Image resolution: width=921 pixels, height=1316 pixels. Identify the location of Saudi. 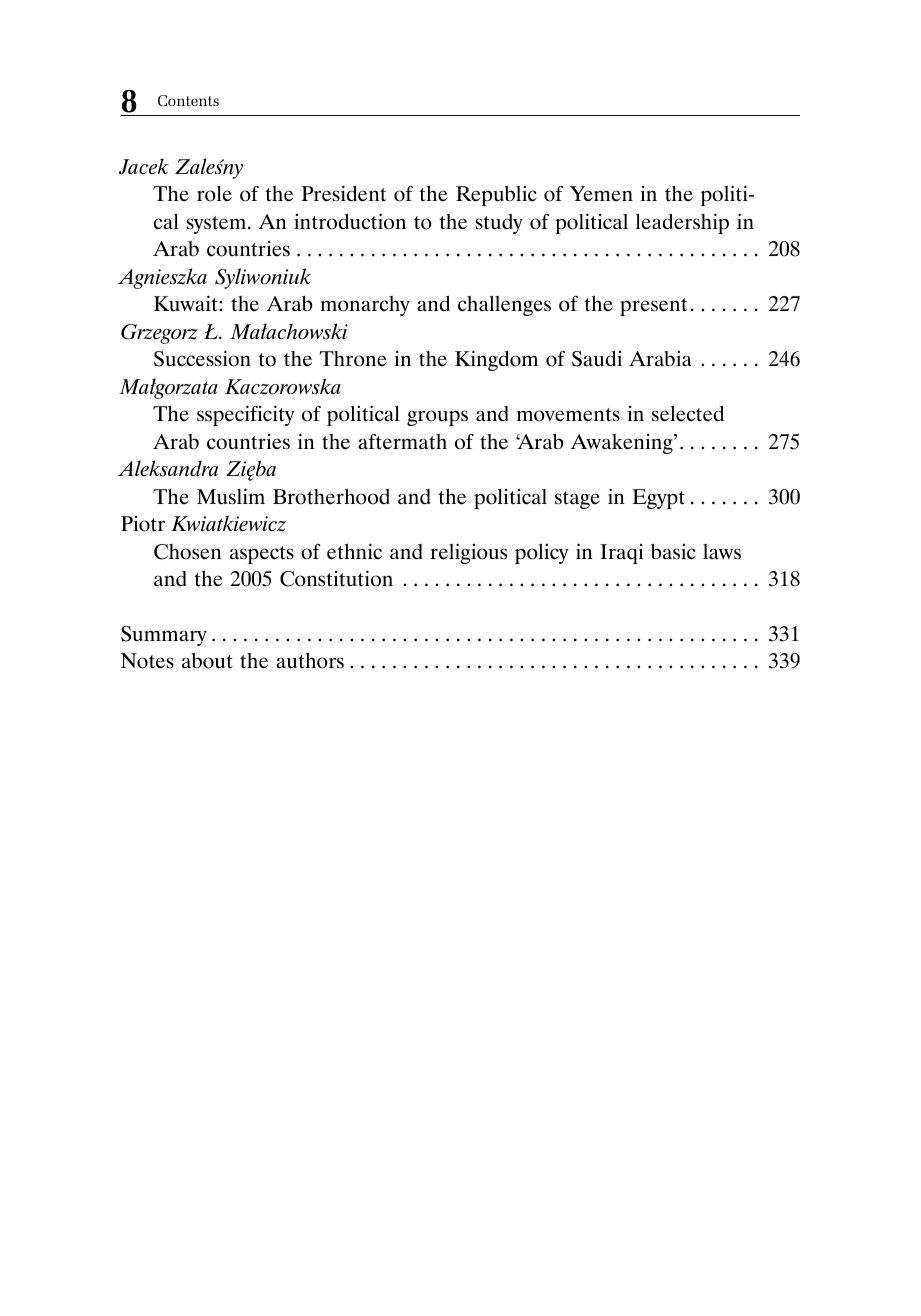
(597, 359).
